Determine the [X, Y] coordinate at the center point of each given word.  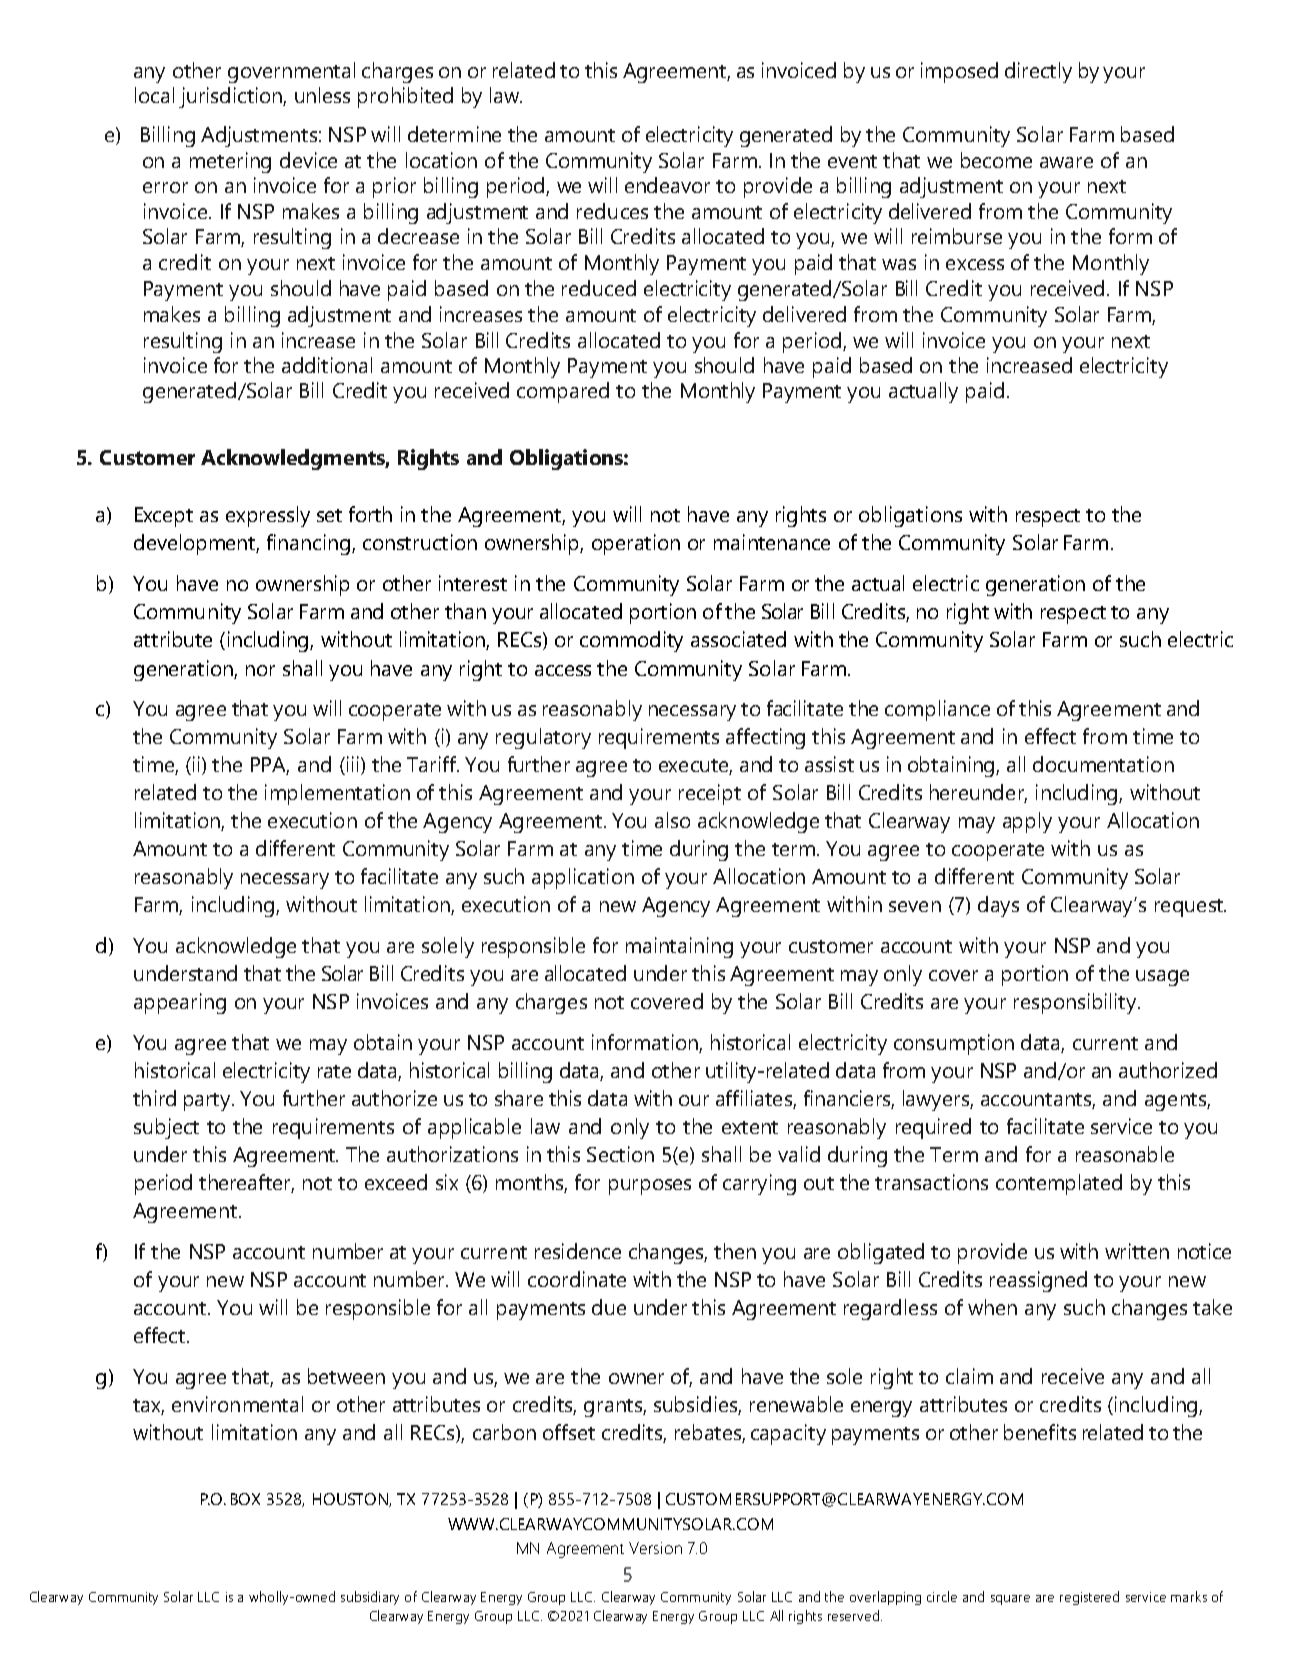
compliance [937, 710]
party [208, 1102]
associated [738, 639]
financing [310, 544]
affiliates [755, 1099]
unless [322, 95]
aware [1066, 162]
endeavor [667, 185]
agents [1176, 1102]
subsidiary [370, 1598]
